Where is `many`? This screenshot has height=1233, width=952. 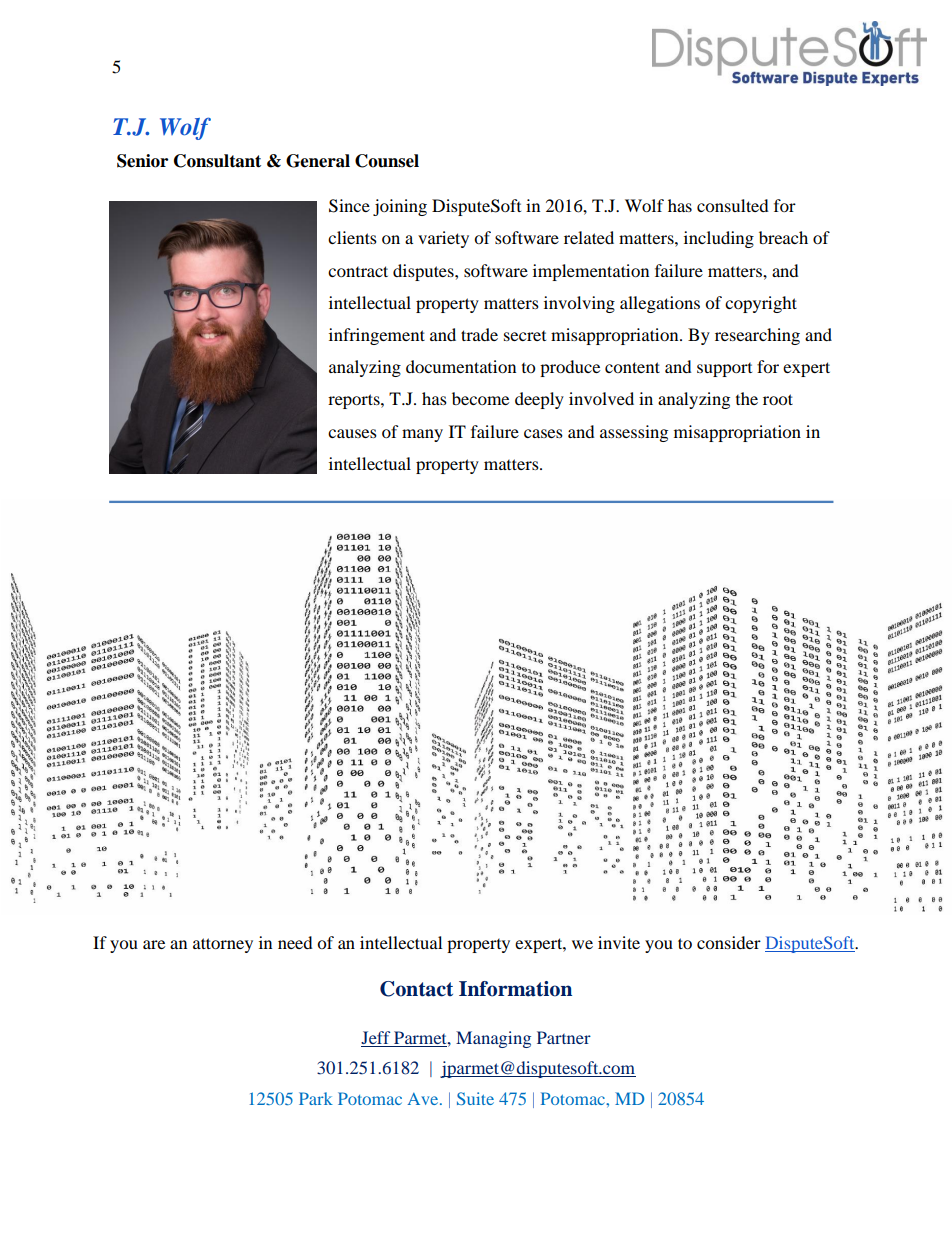
many is located at coordinates (422, 435).
